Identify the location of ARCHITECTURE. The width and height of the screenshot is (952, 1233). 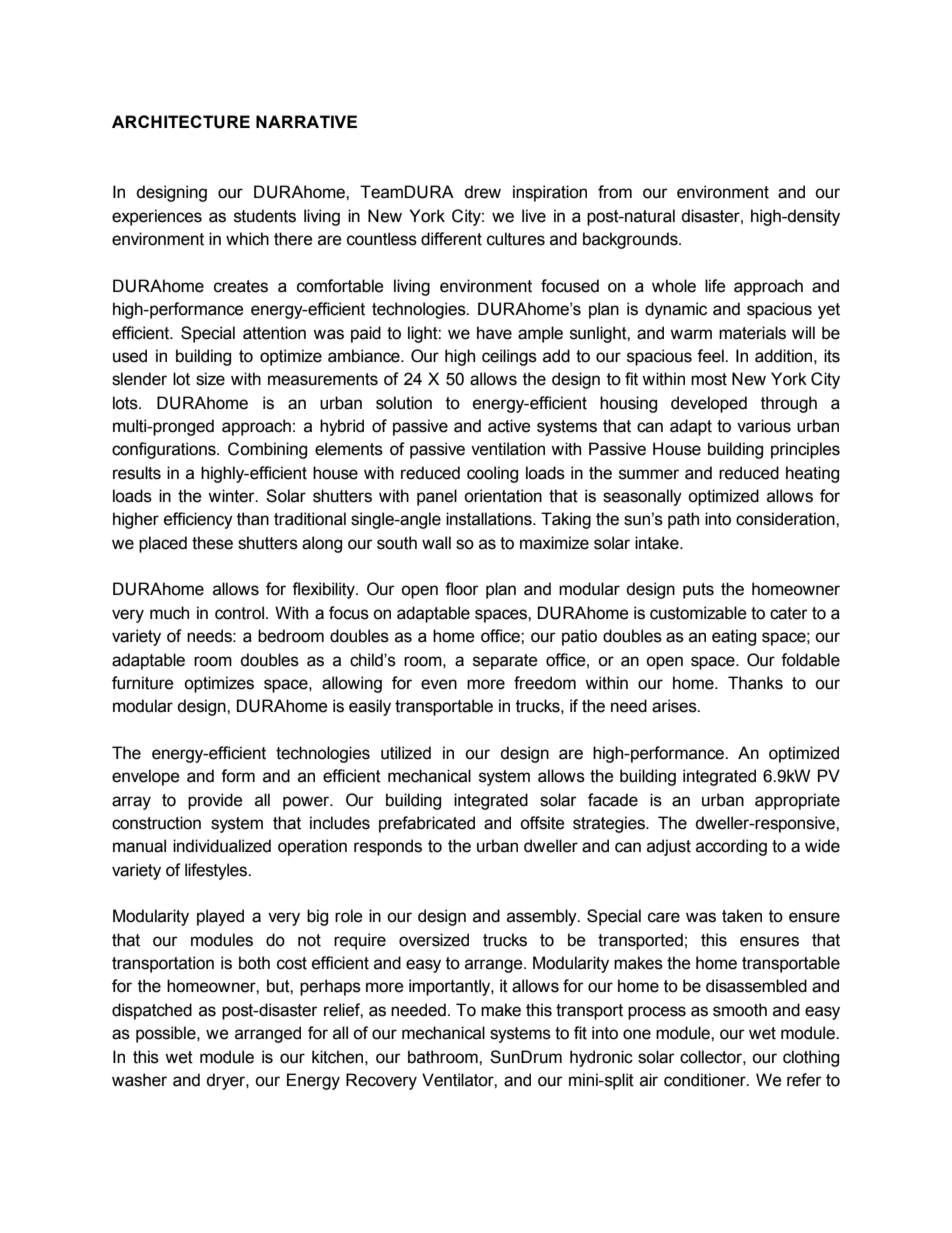
(181, 122).
